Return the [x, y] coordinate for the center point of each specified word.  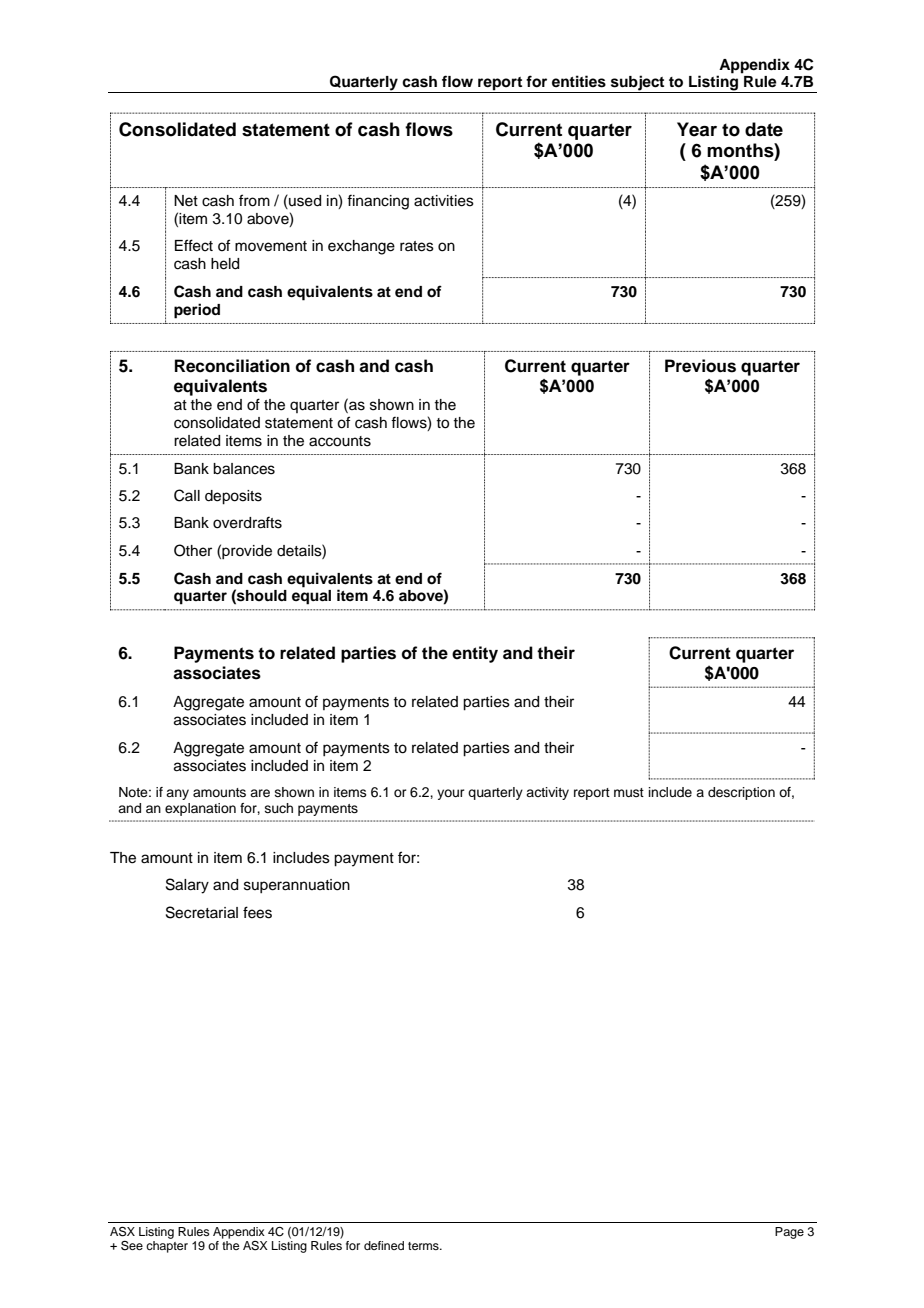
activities [444, 201]
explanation [200, 809]
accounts [340, 441]
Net [186, 201]
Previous [700, 366]
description [741, 793]
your [451, 794]
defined [384, 1245]
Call [187, 495]
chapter [167, 1247]
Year [697, 129]
